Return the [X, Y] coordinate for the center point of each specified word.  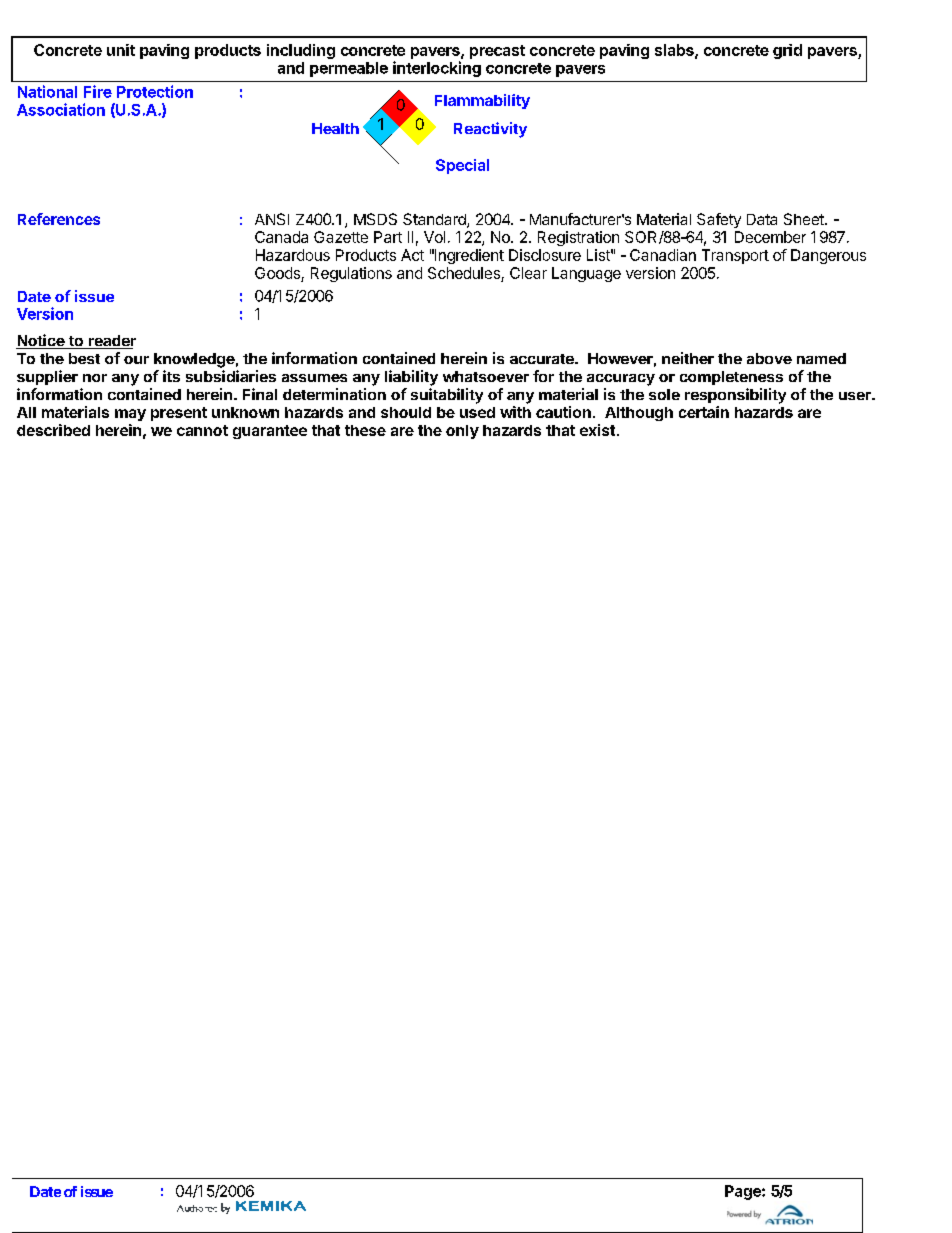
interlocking [437, 69]
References [59, 219]
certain [704, 412]
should [406, 412]
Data [762, 219]
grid [787, 51]
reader [111, 342]
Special [462, 166]
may [130, 415]
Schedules [464, 273]
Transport [735, 256]
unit [121, 50]
